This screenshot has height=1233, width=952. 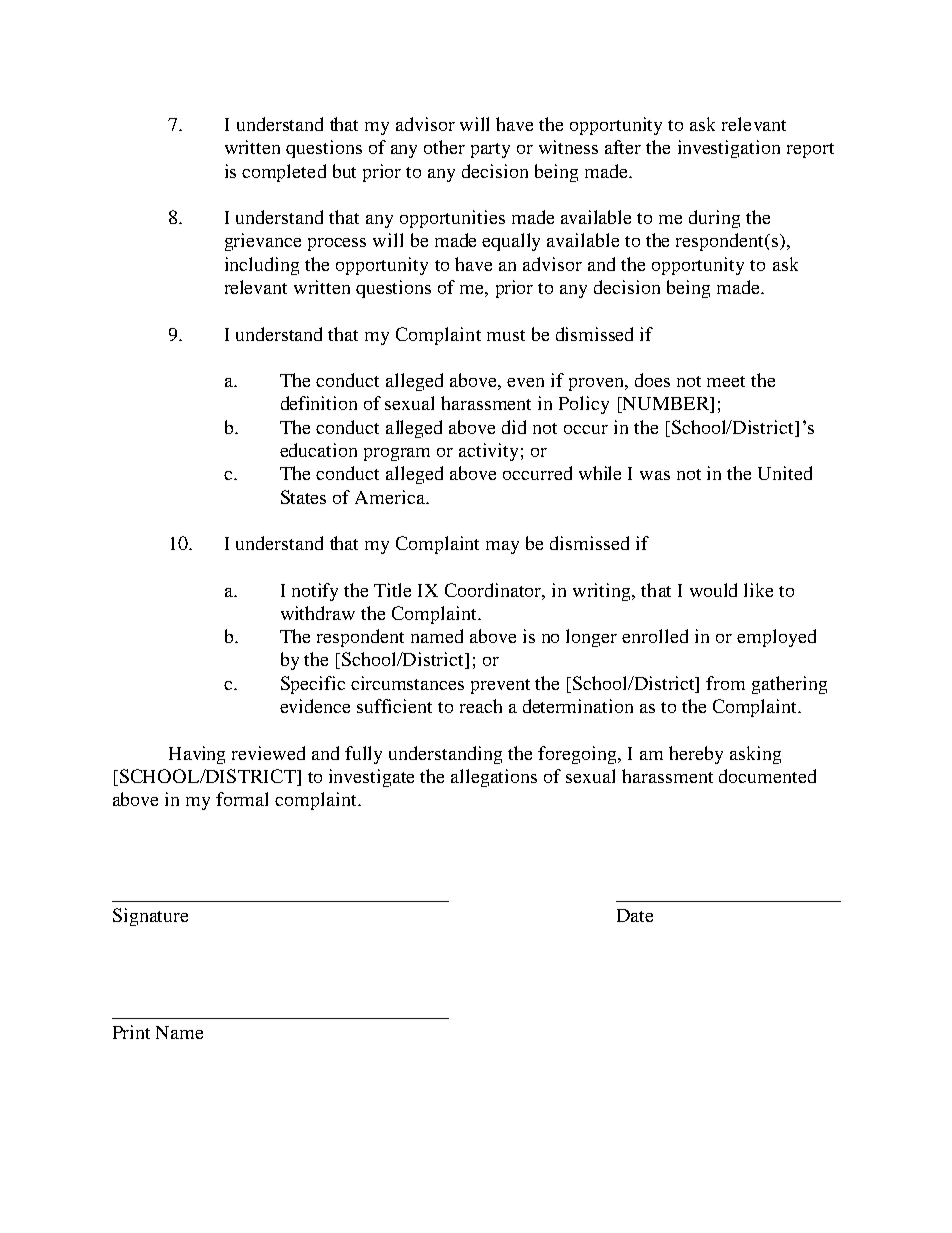 What do you see at coordinates (785, 473) in the screenshot?
I see `United` at bounding box center [785, 473].
